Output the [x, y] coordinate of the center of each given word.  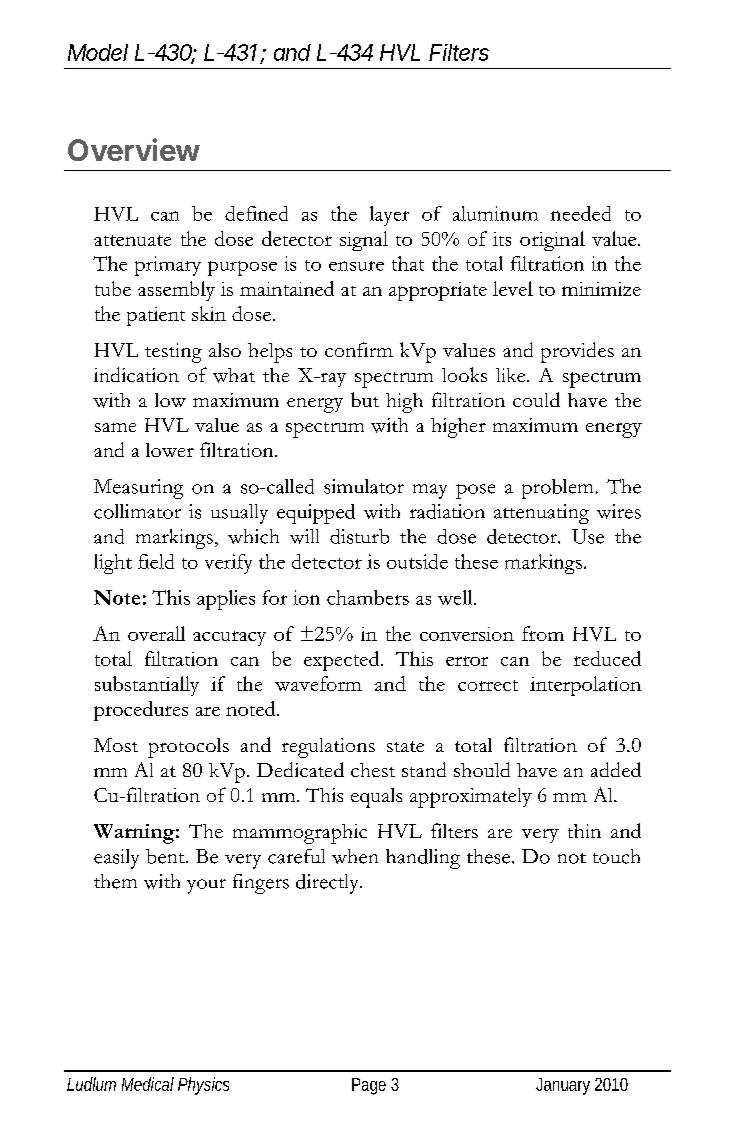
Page [369, 1086]
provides [577, 352]
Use [588, 536]
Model [98, 52]
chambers [368, 597]
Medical [148, 1084]
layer [389, 216]
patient [156, 316]
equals [376, 798]
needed [581, 213]
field [156, 561]
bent [166, 856]
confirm [359, 349]
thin [584, 831]
